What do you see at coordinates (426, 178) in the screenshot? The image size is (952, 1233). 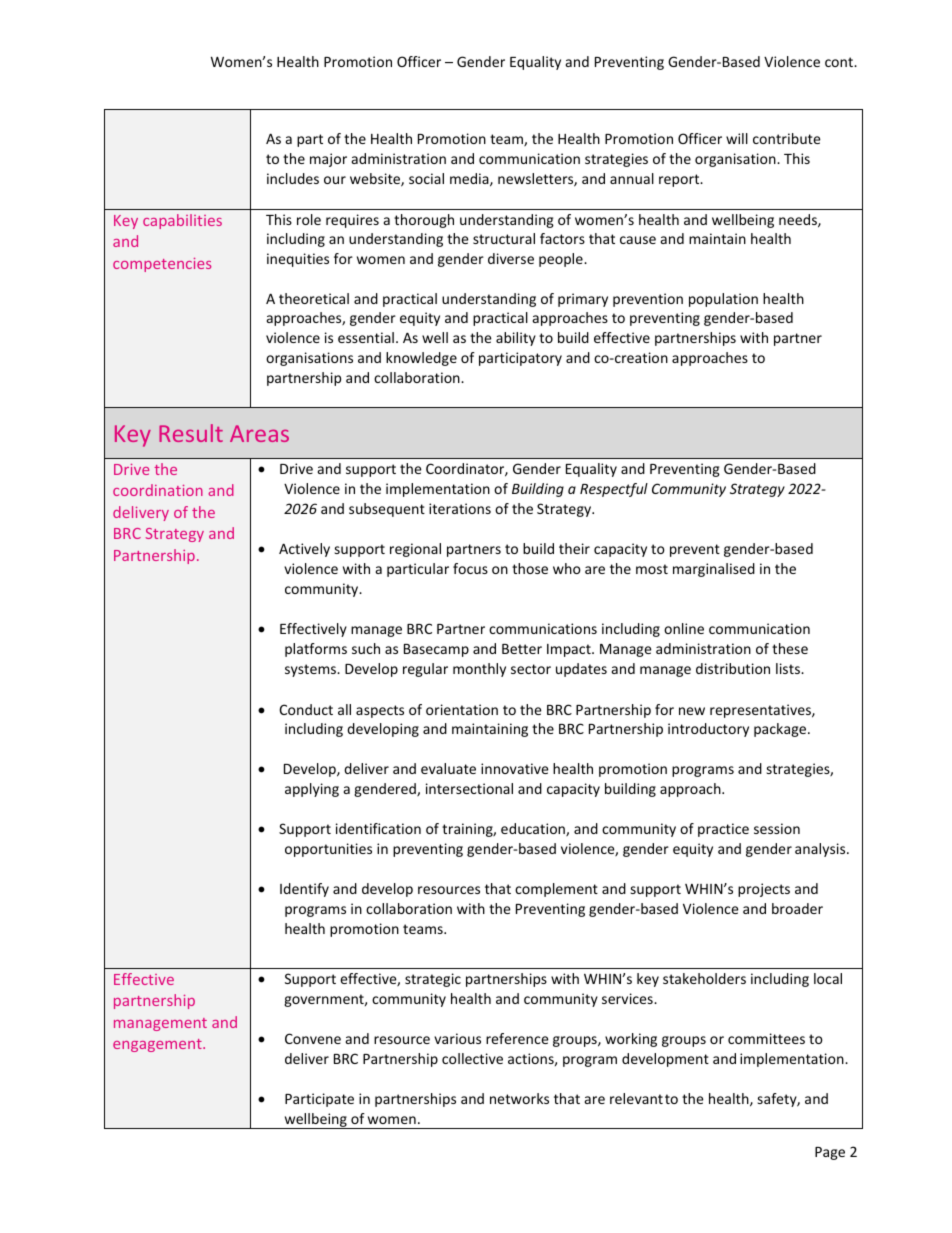 I see `social` at bounding box center [426, 178].
